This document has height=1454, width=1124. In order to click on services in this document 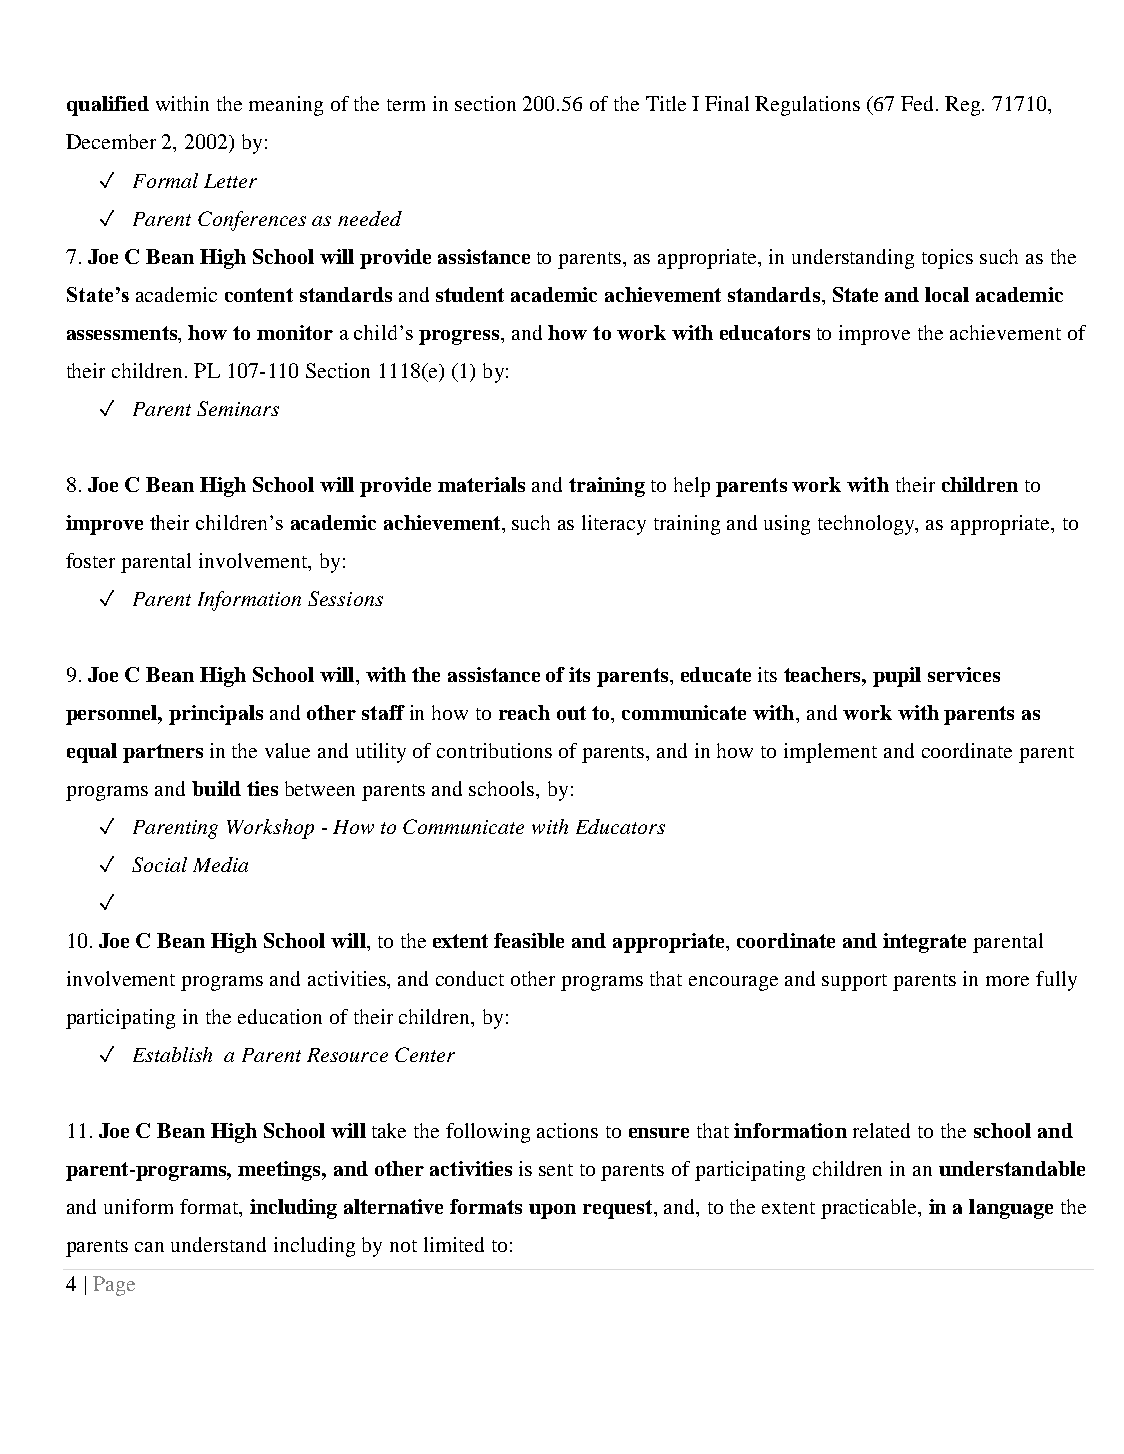, I will do `click(964, 674)`.
